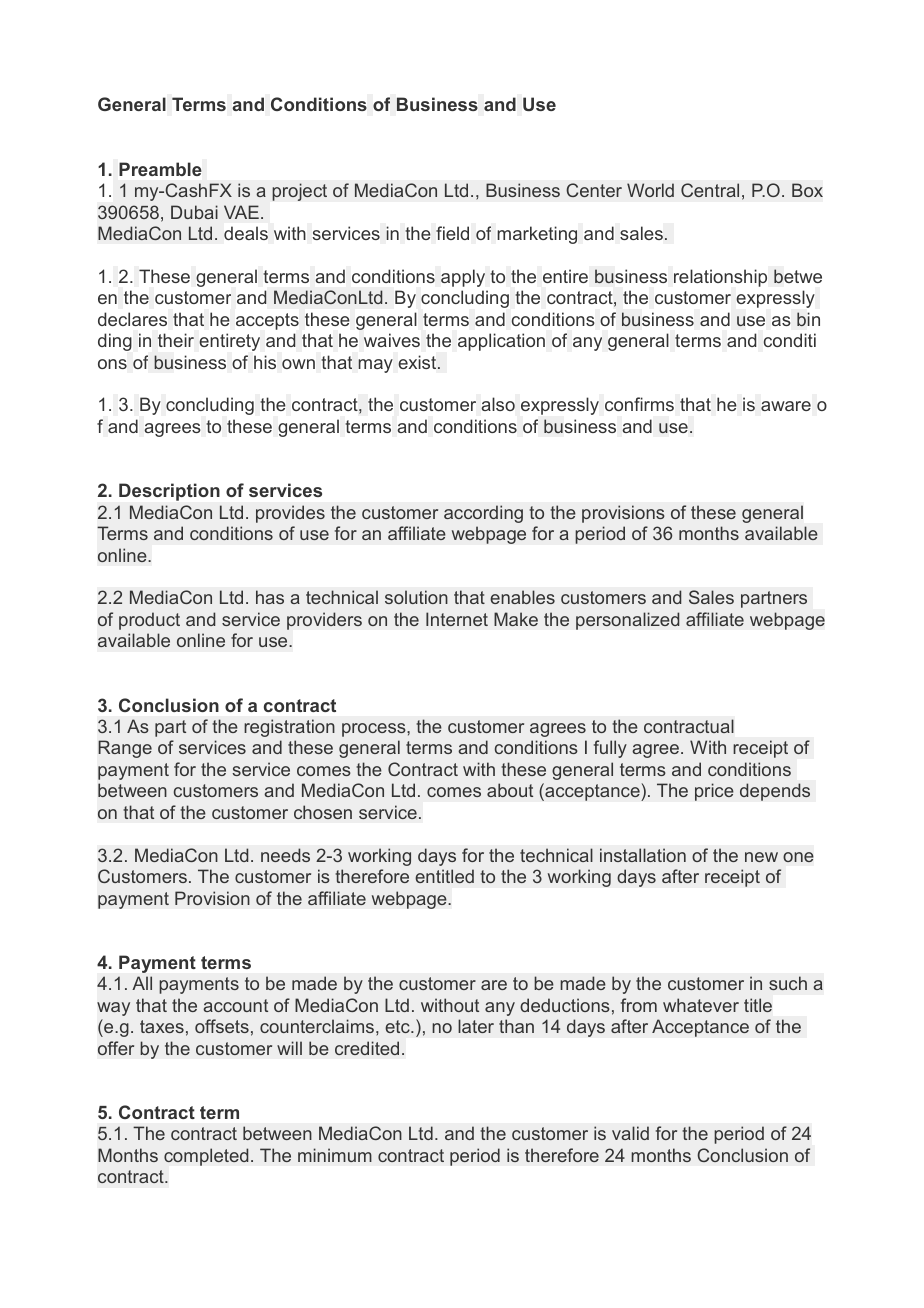  What do you see at coordinates (710, 190) in the image?
I see `Central` at bounding box center [710, 190].
